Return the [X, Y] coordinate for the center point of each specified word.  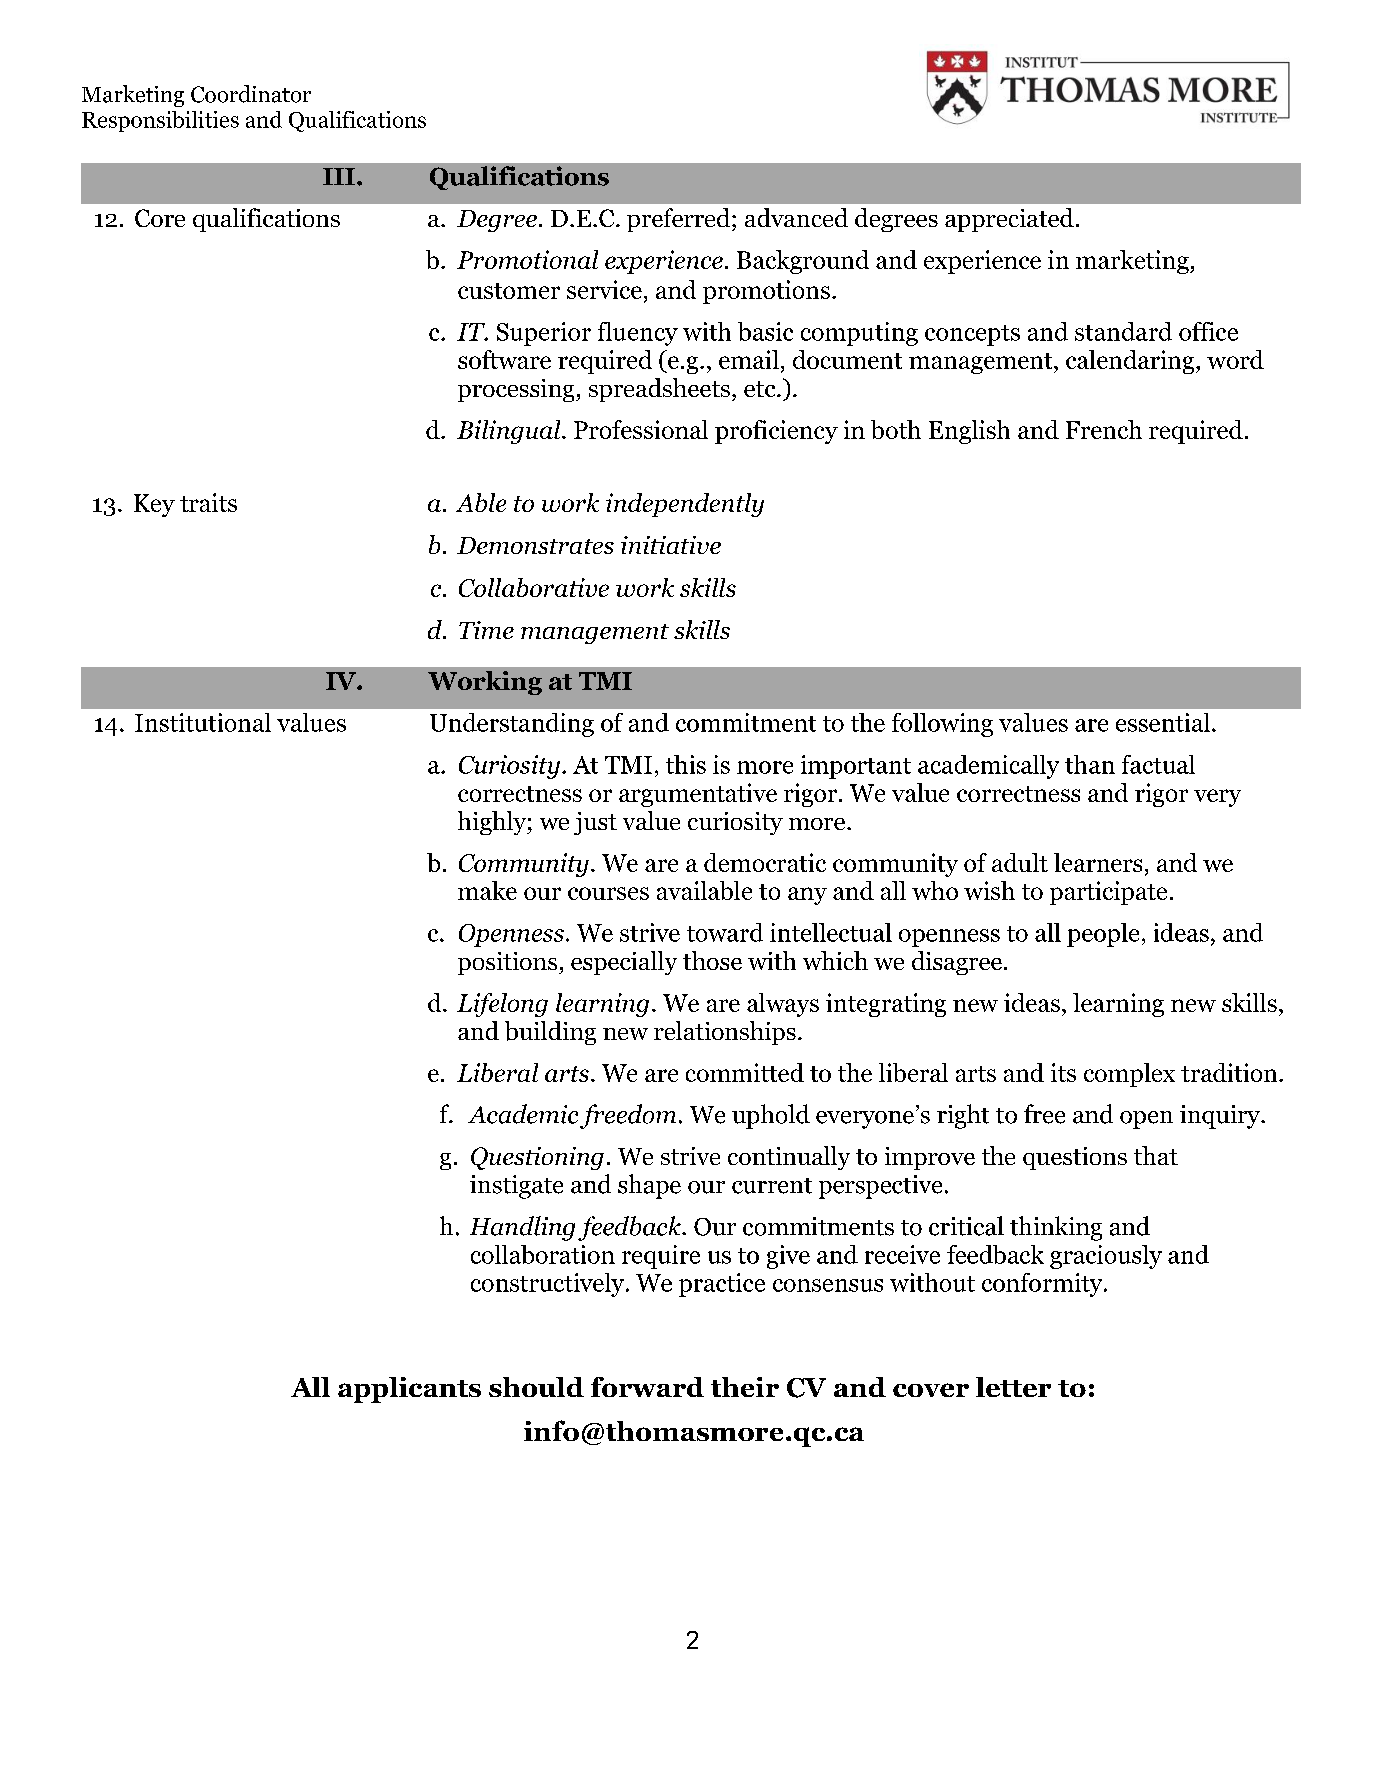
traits [208, 502]
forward [647, 1387]
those [712, 960]
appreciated [1009, 220]
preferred [678, 220]
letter [1013, 1387]
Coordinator [251, 94]
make [487, 890]
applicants [409, 1390]
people [1103, 935]
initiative [671, 545]
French [1104, 429]
